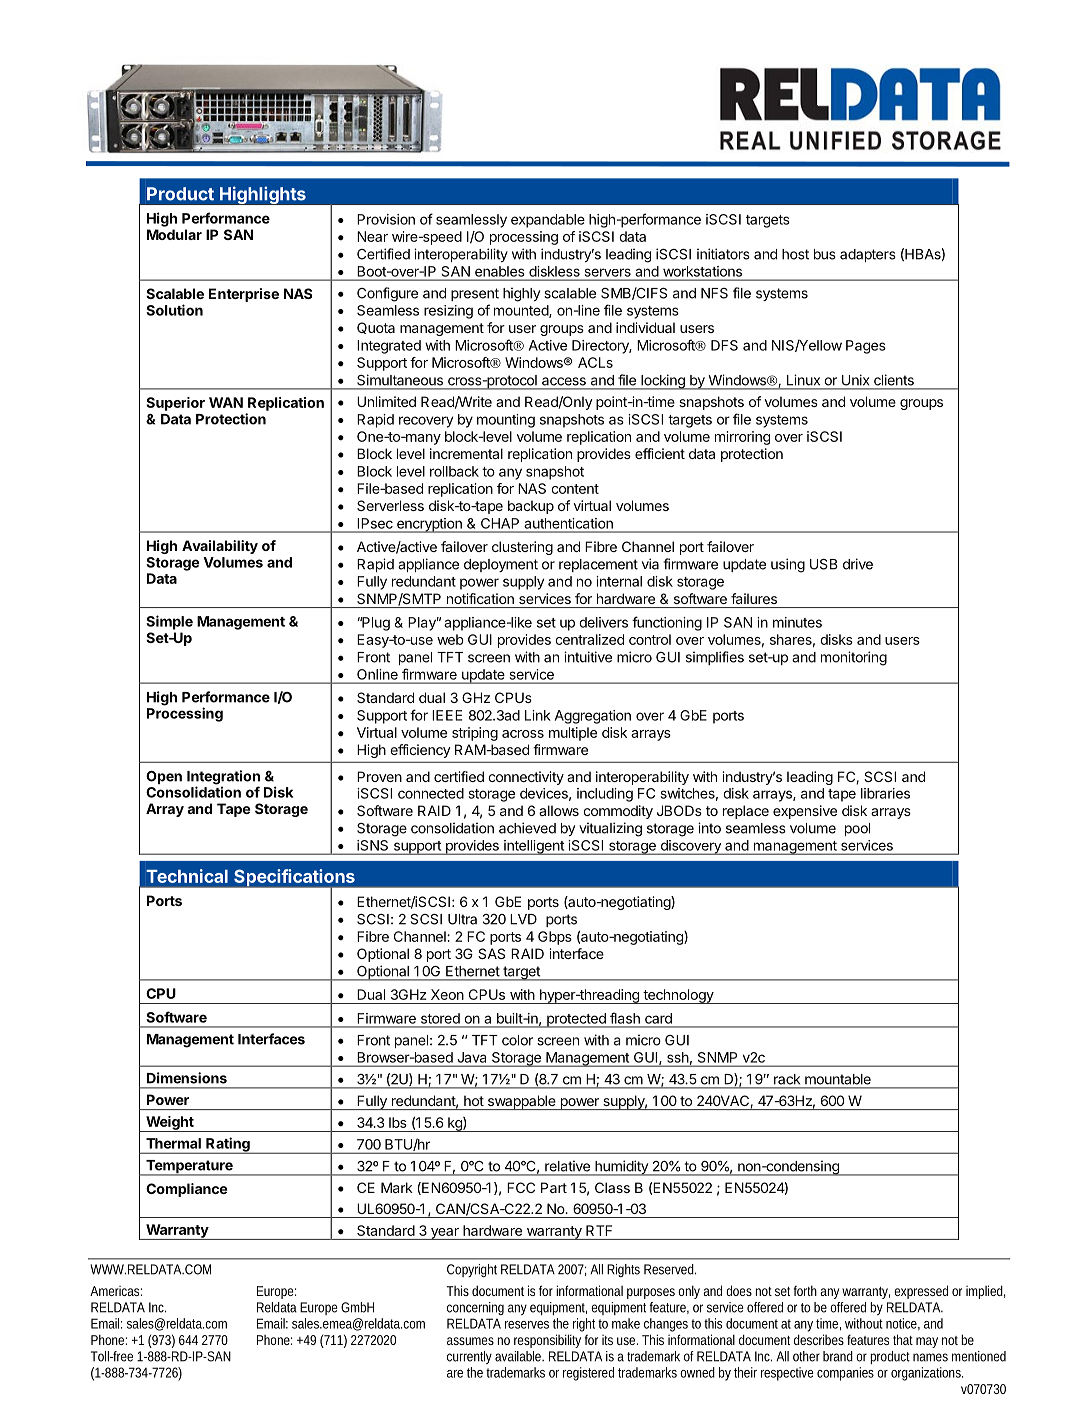 The height and width of the screenshot is (1410, 1089). What do you see at coordinates (174, 234) in the screenshot?
I see `Modular` at bounding box center [174, 234].
